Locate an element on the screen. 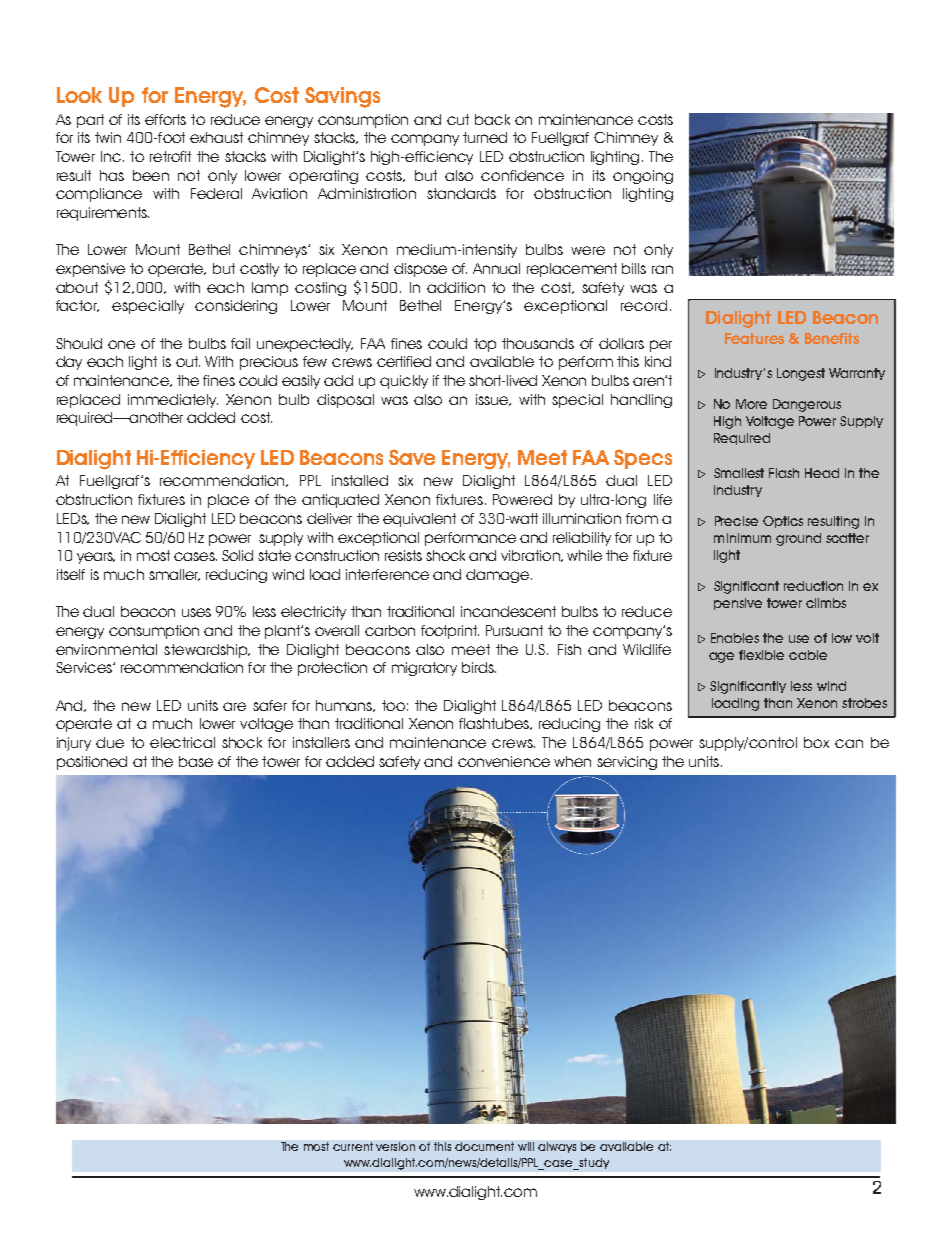 The height and width of the screenshot is (1233, 952). cut is located at coordinates (458, 119).
